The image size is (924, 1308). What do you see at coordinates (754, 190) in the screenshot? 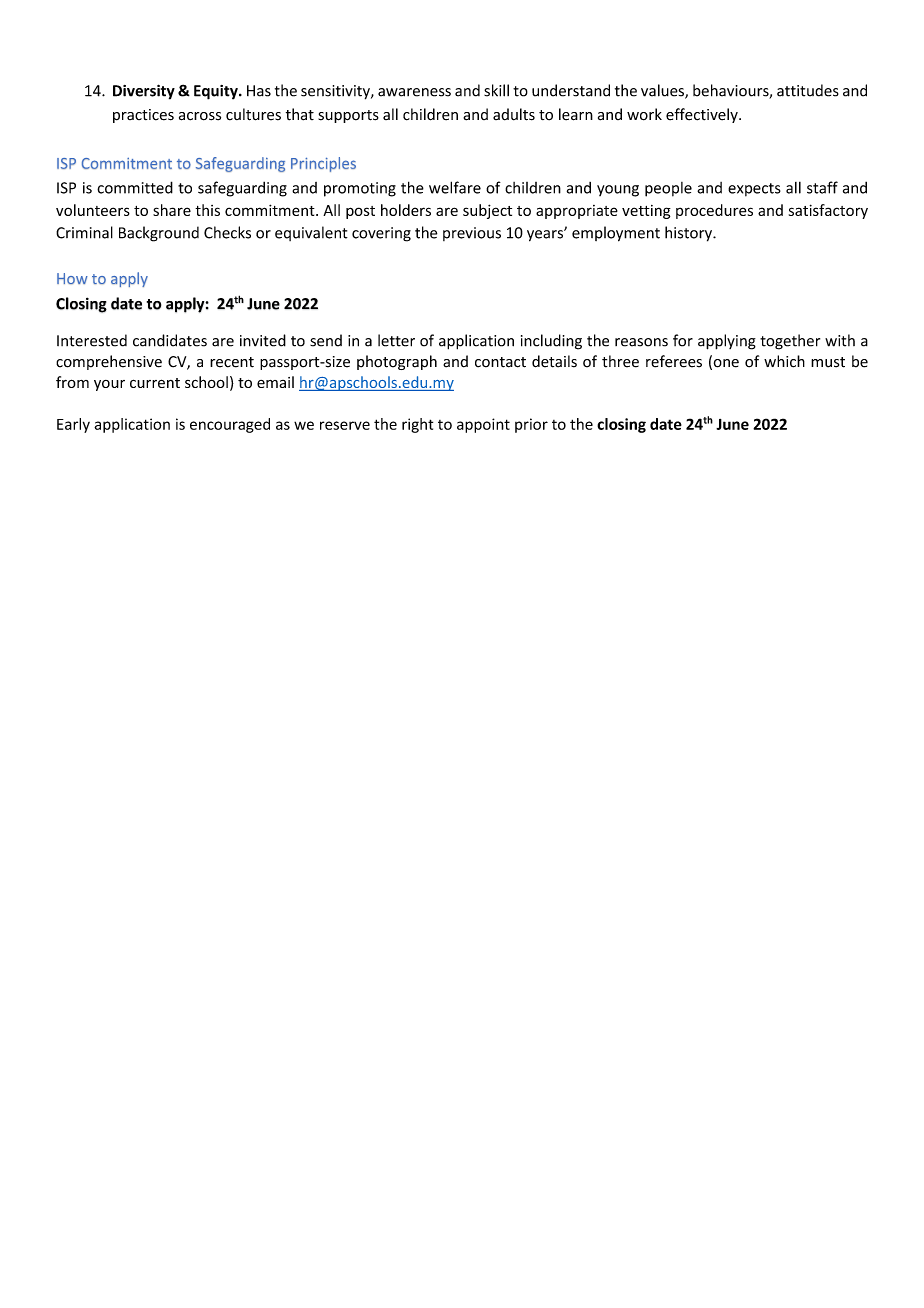
I see `expects` at bounding box center [754, 190].
